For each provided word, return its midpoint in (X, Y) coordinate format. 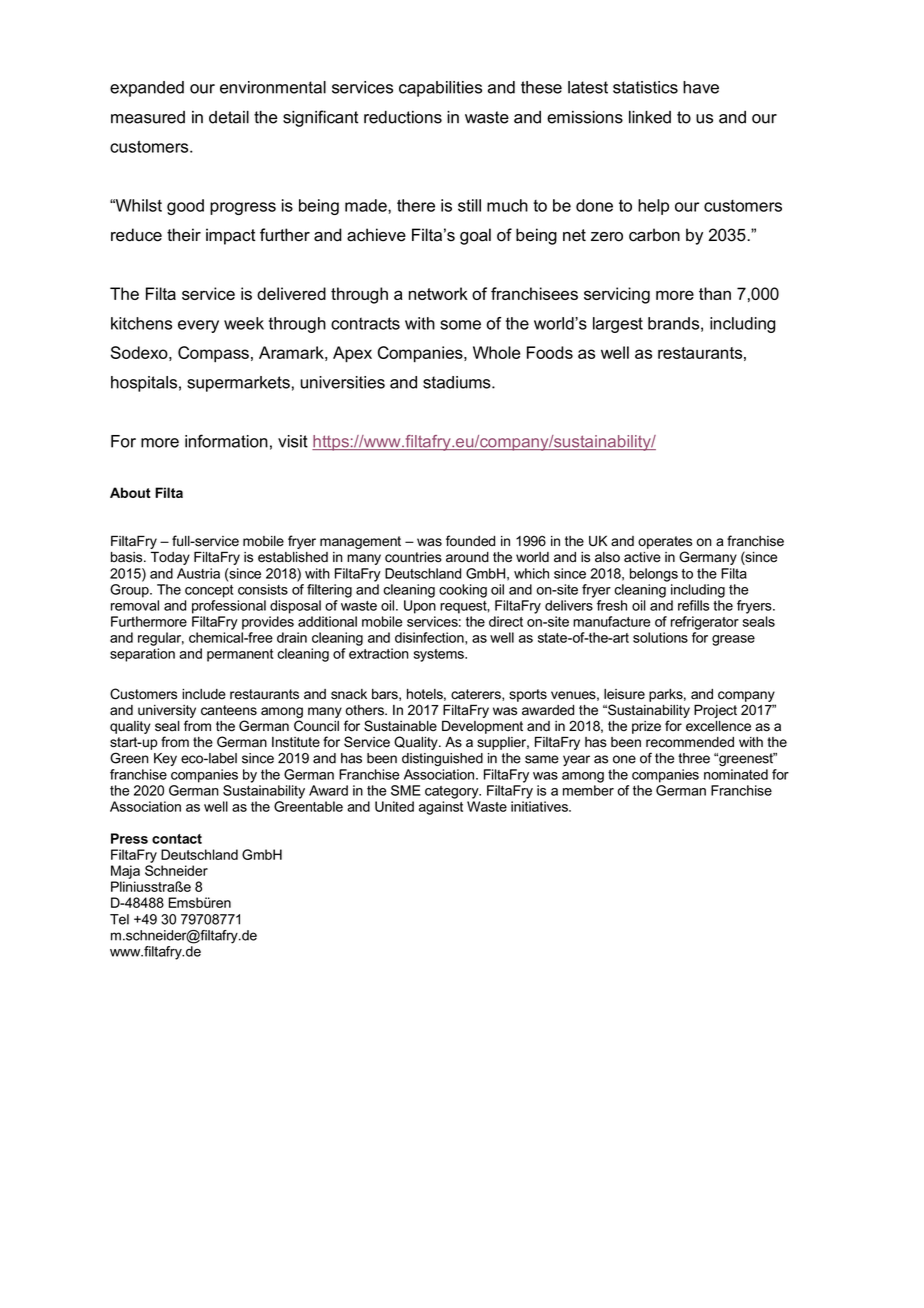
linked (650, 117)
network (438, 293)
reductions (403, 117)
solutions (660, 637)
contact (177, 839)
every (198, 326)
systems (440, 655)
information (226, 441)
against (441, 808)
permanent (240, 655)
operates (665, 542)
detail (229, 117)
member (588, 790)
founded (470, 541)
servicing (617, 295)
